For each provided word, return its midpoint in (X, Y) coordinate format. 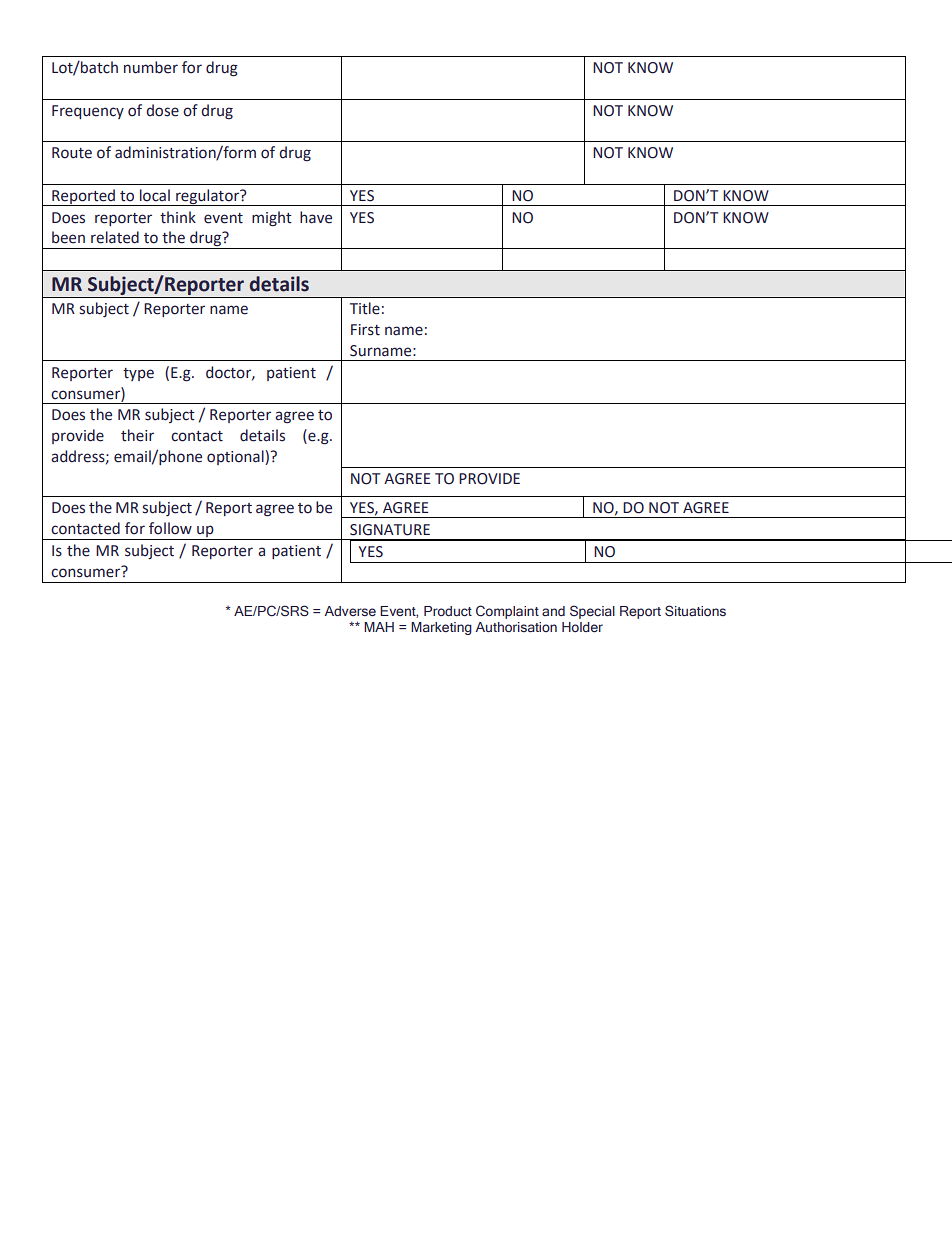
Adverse (350, 611)
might (272, 218)
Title (365, 308)
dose (162, 110)
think (178, 217)
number (151, 67)
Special (592, 612)
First (365, 330)
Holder (582, 627)
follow (170, 528)
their (137, 435)
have (316, 217)
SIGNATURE (390, 530)
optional (236, 457)
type (138, 374)
